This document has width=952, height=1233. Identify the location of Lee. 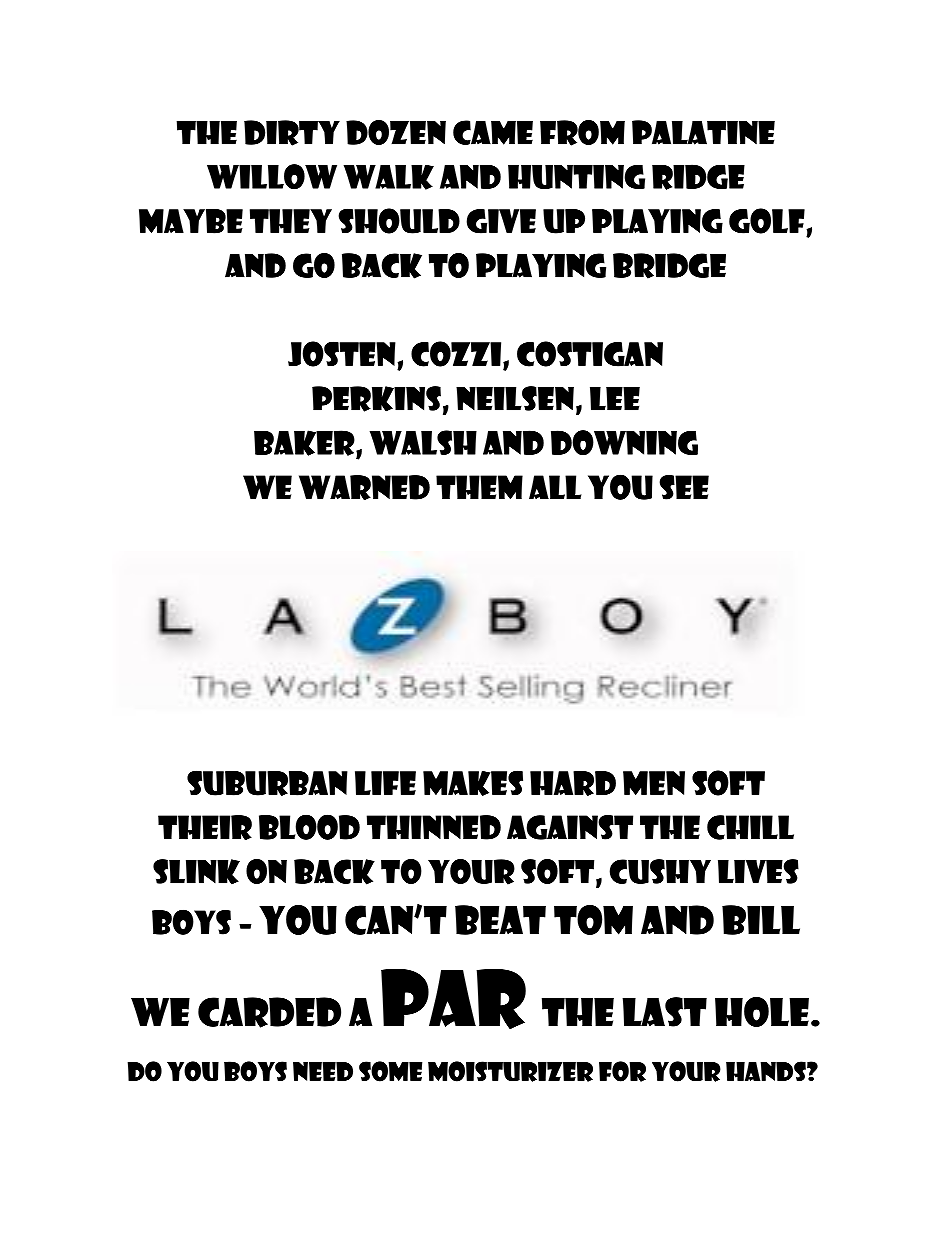
(615, 399).
